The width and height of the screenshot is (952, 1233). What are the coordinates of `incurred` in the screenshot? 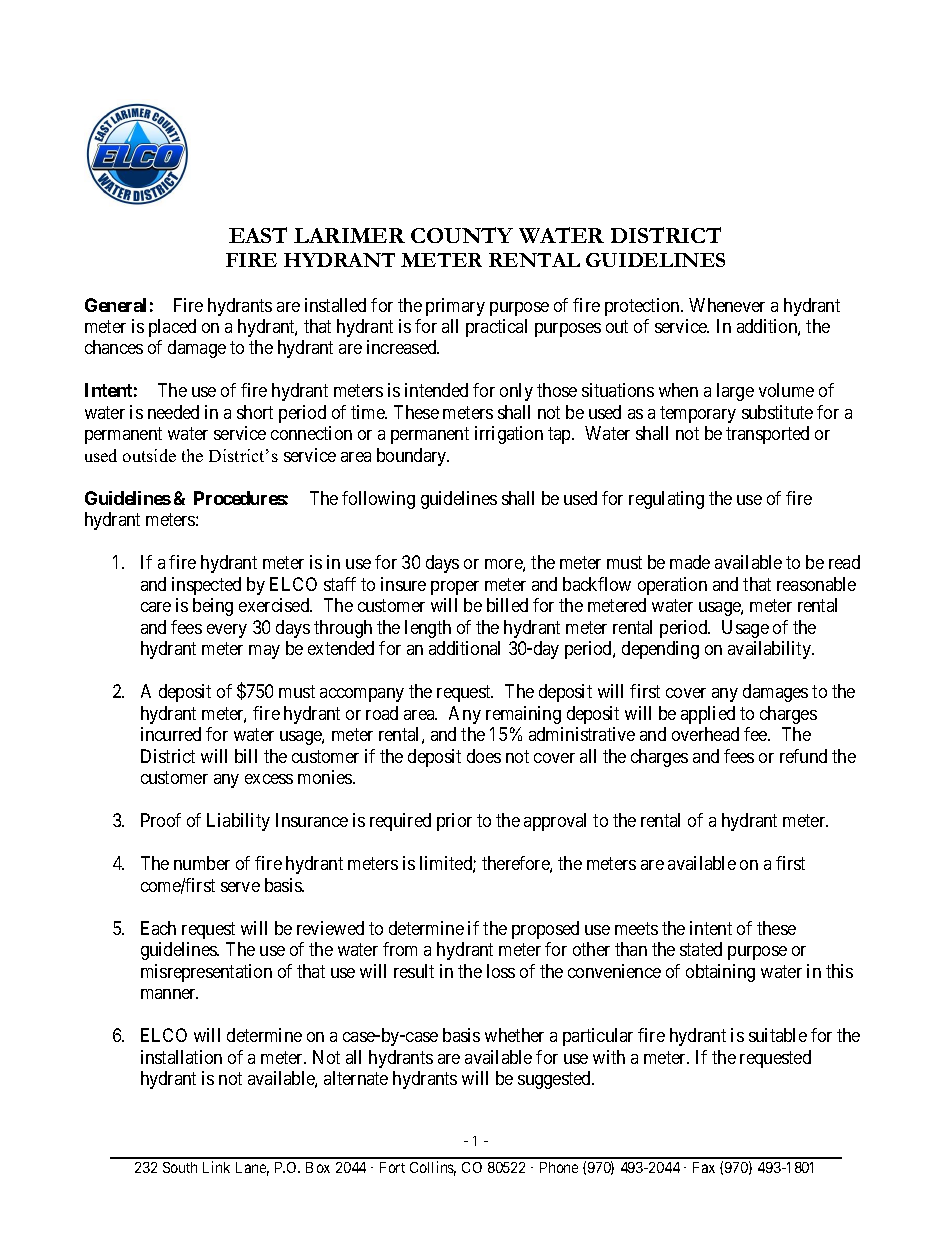 It's located at (171, 734).
